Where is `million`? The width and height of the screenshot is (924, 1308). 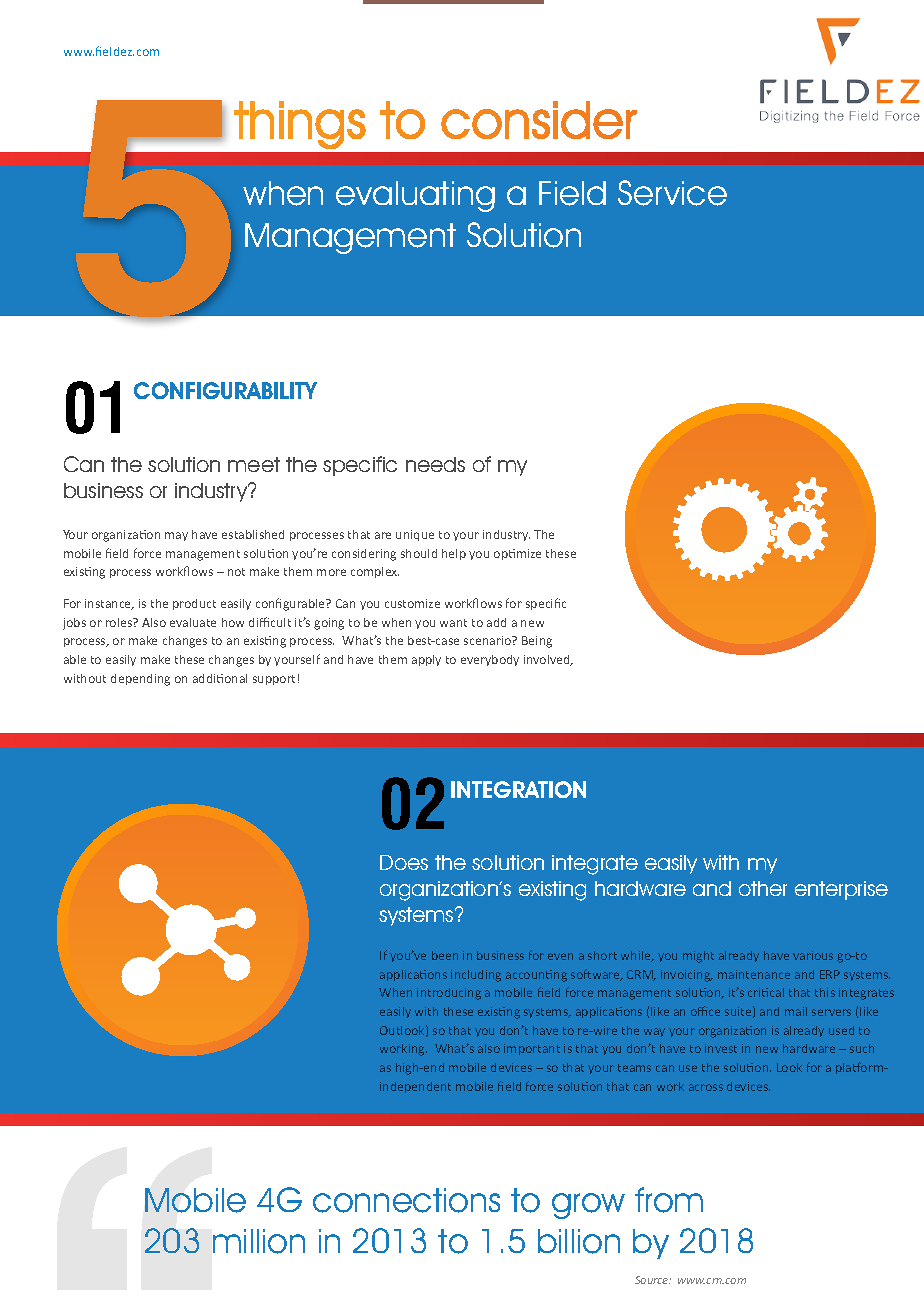
million is located at coordinates (259, 1241).
